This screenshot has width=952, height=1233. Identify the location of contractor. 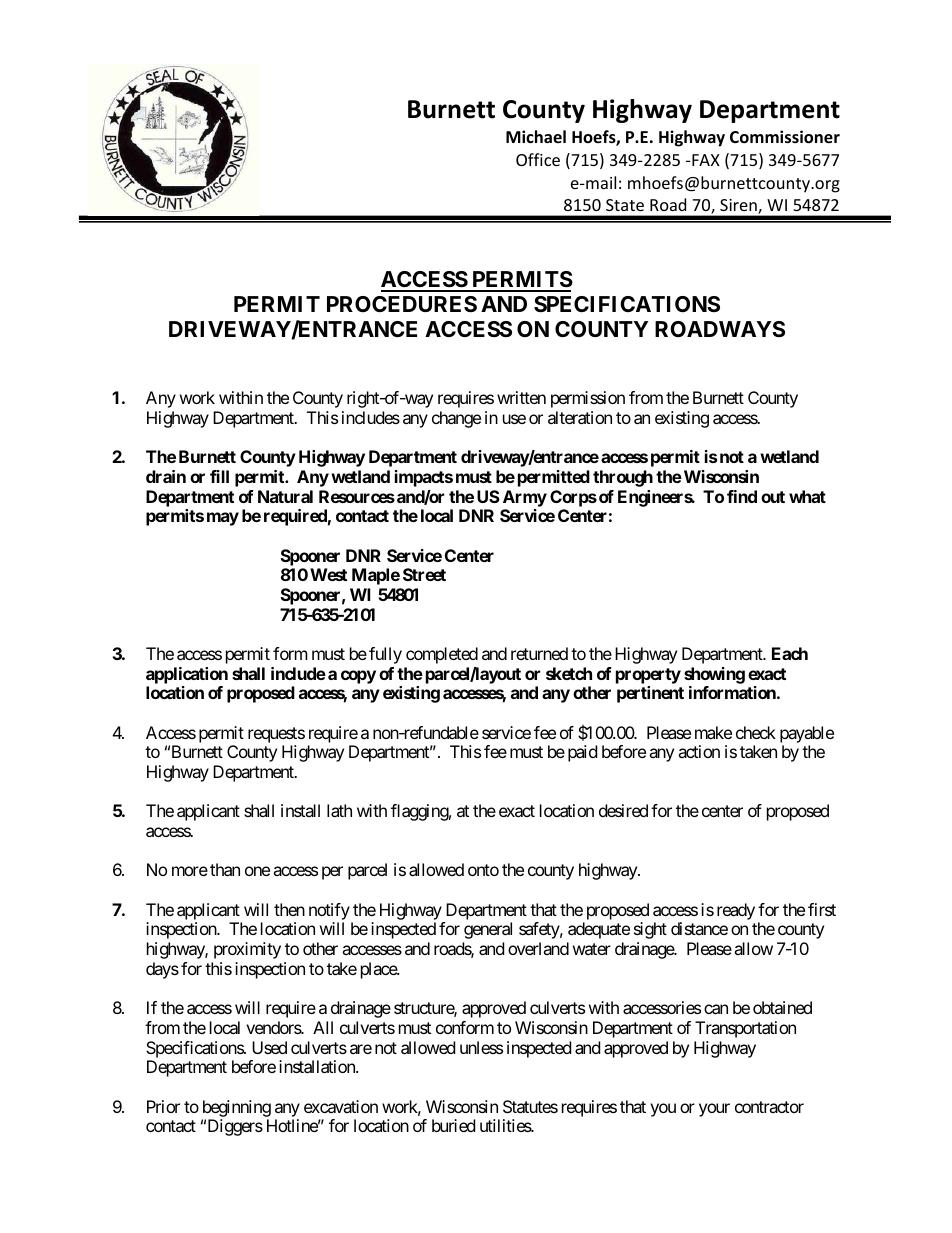
(769, 1107).
